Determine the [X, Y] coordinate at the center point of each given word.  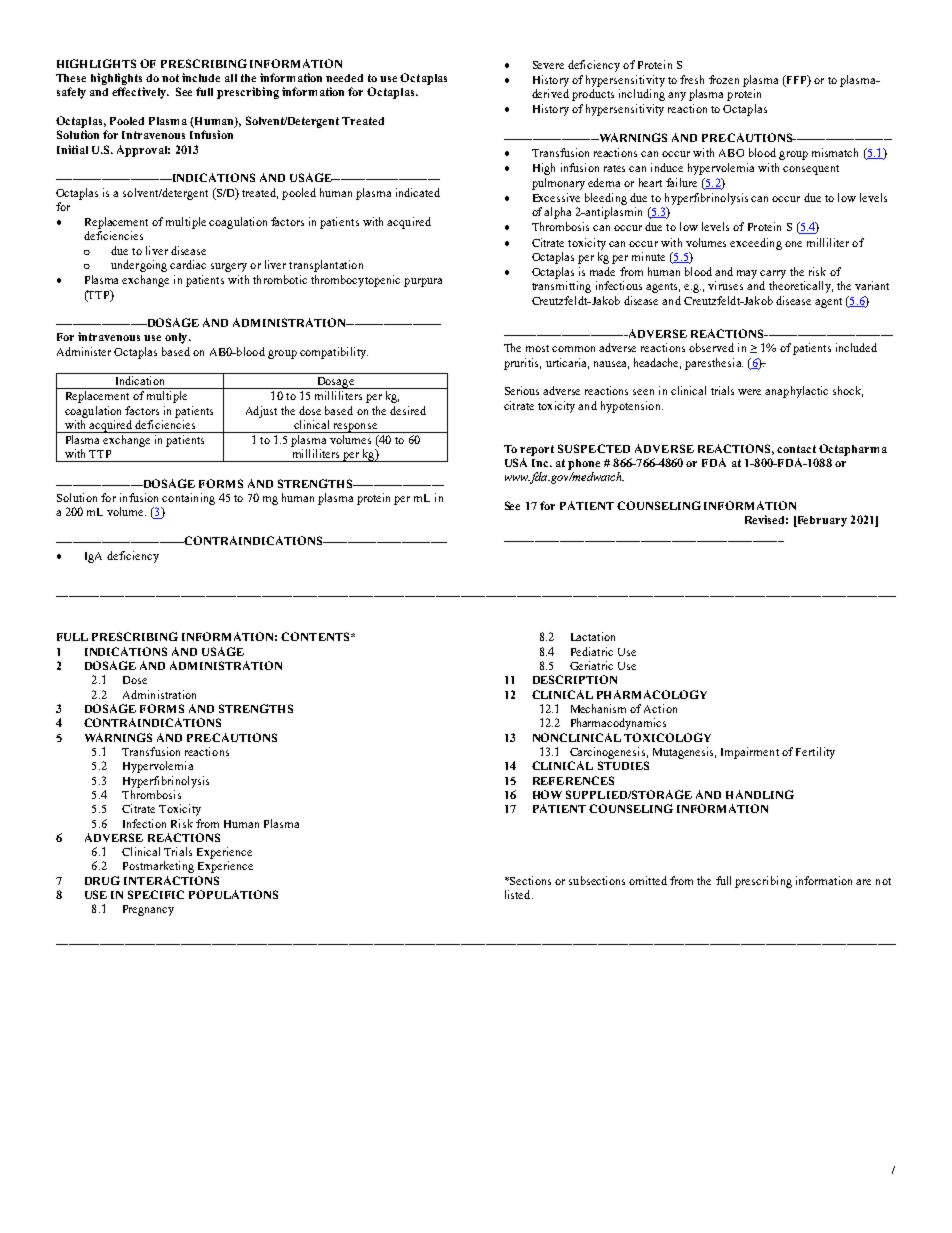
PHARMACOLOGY [652, 694]
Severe [548, 65]
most [537, 348]
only [177, 338]
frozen [724, 79]
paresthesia [714, 364]
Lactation [593, 636]
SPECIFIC [156, 894]
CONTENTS [316, 636]
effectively [140, 93]
